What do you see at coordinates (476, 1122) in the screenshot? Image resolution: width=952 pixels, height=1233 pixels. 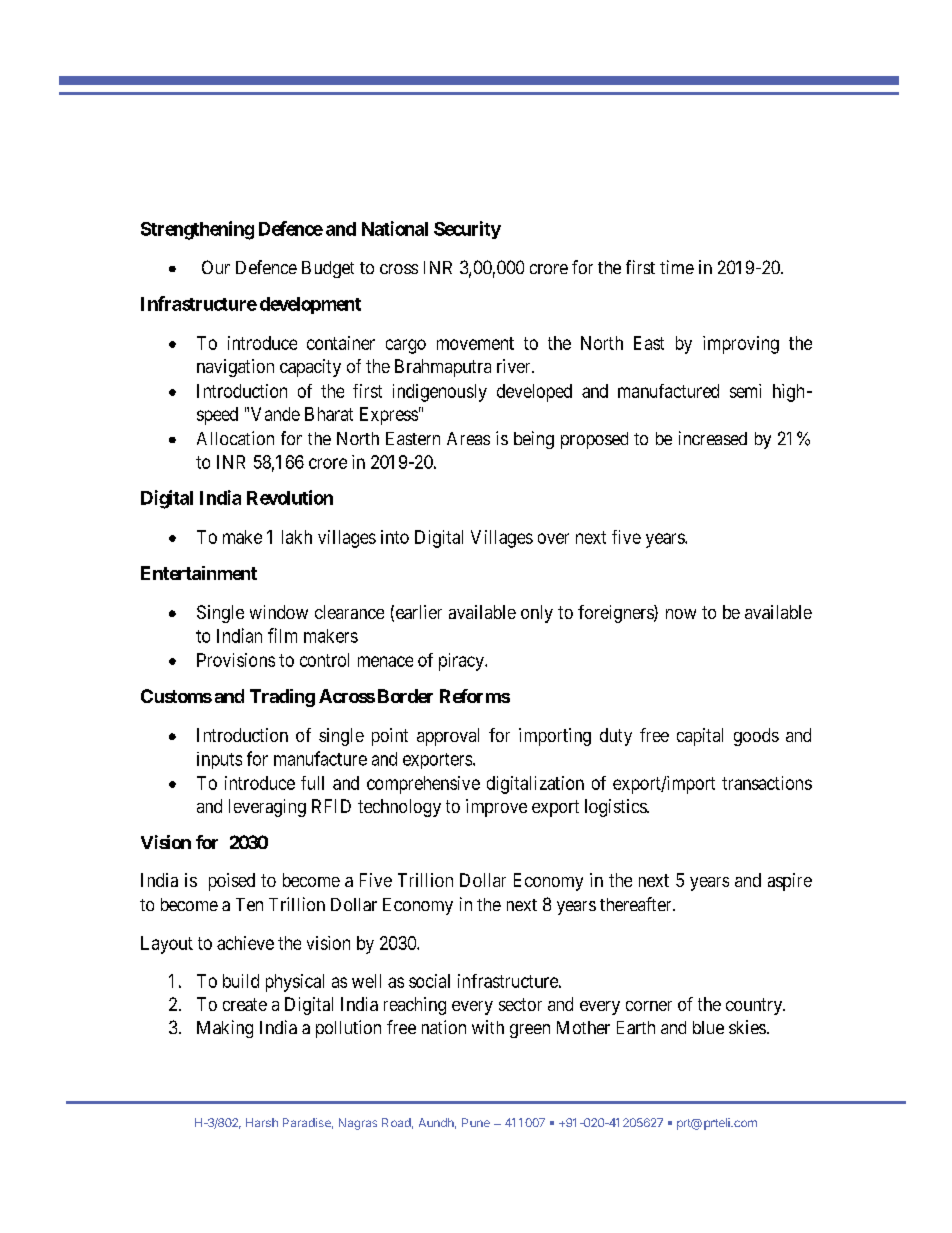 I see `Pune` at bounding box center [476, 1122].
